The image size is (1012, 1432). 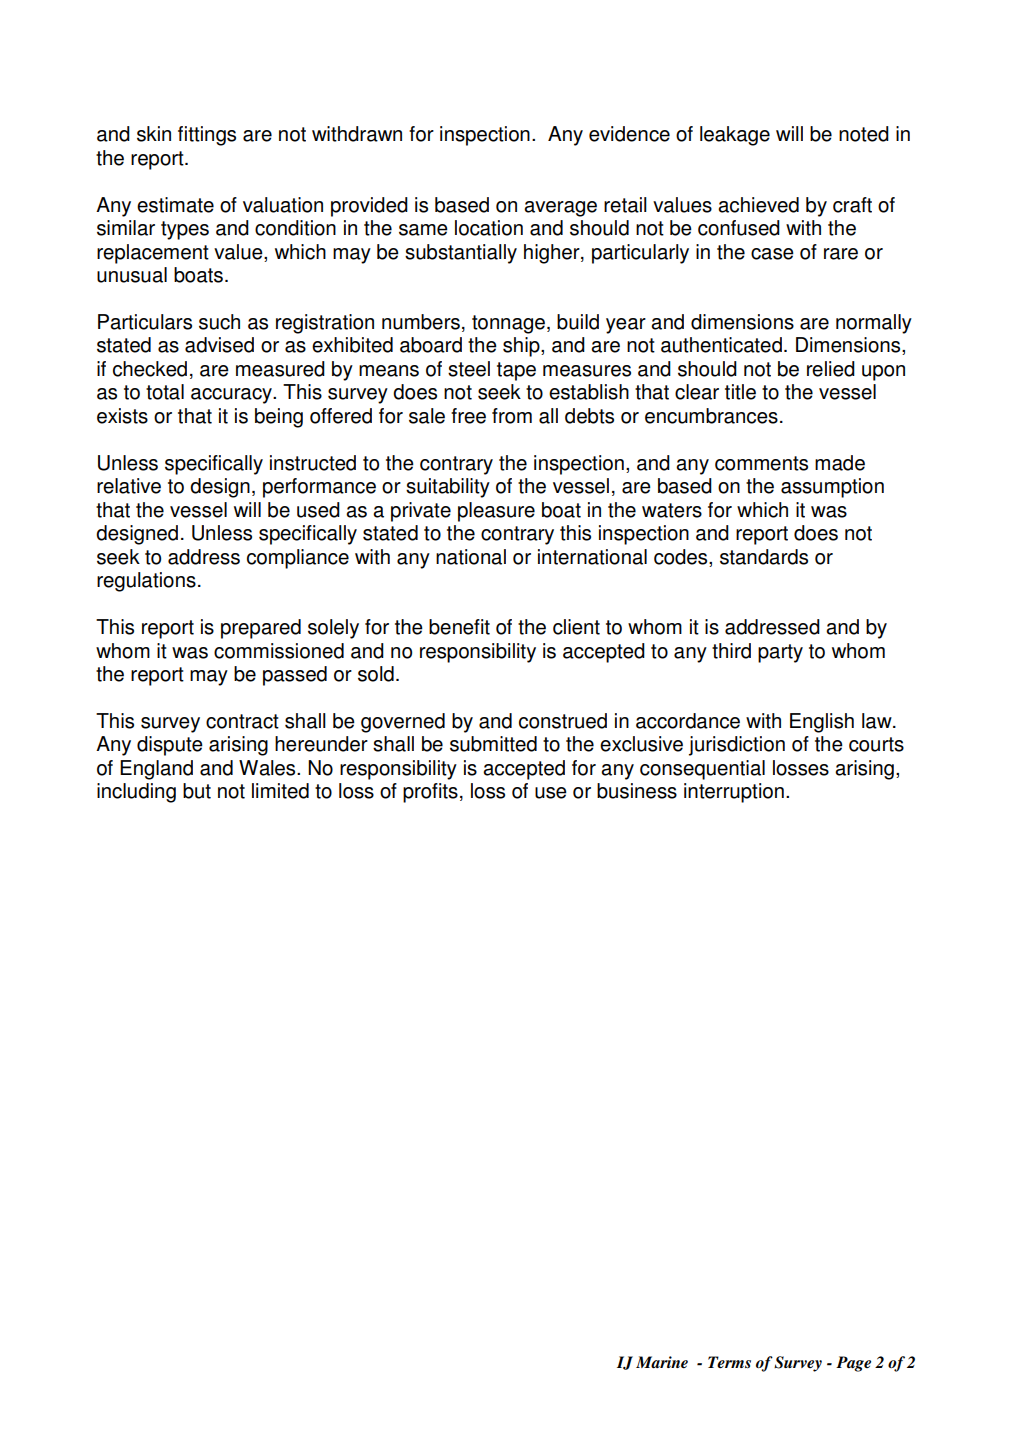 What do you see at coordinates (758, 205) in the document?
I see `achieved` at bounding box center [758, 205].
